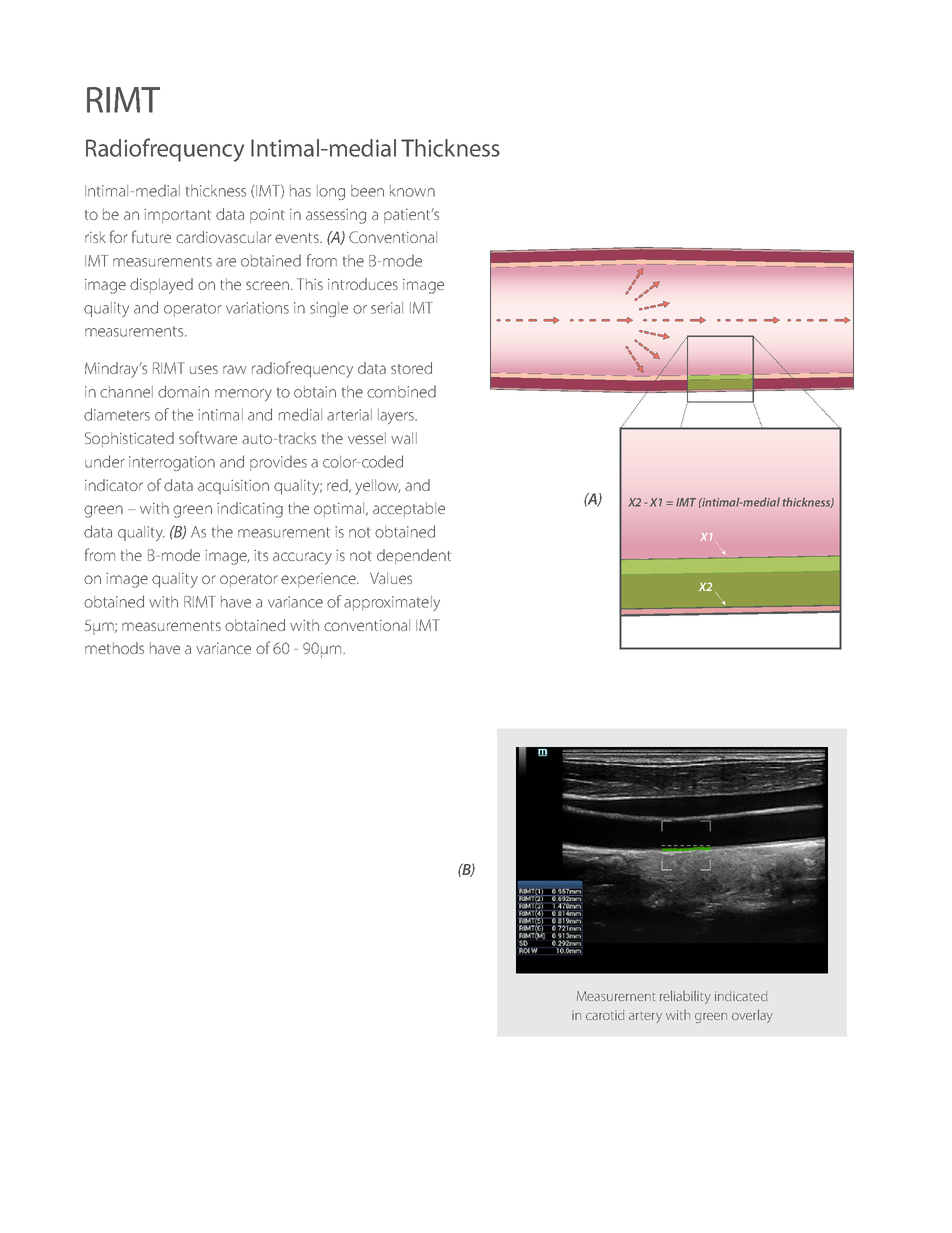  Describe the element at coordinates (392, 603) in the page. I see `approximately` at that location.
